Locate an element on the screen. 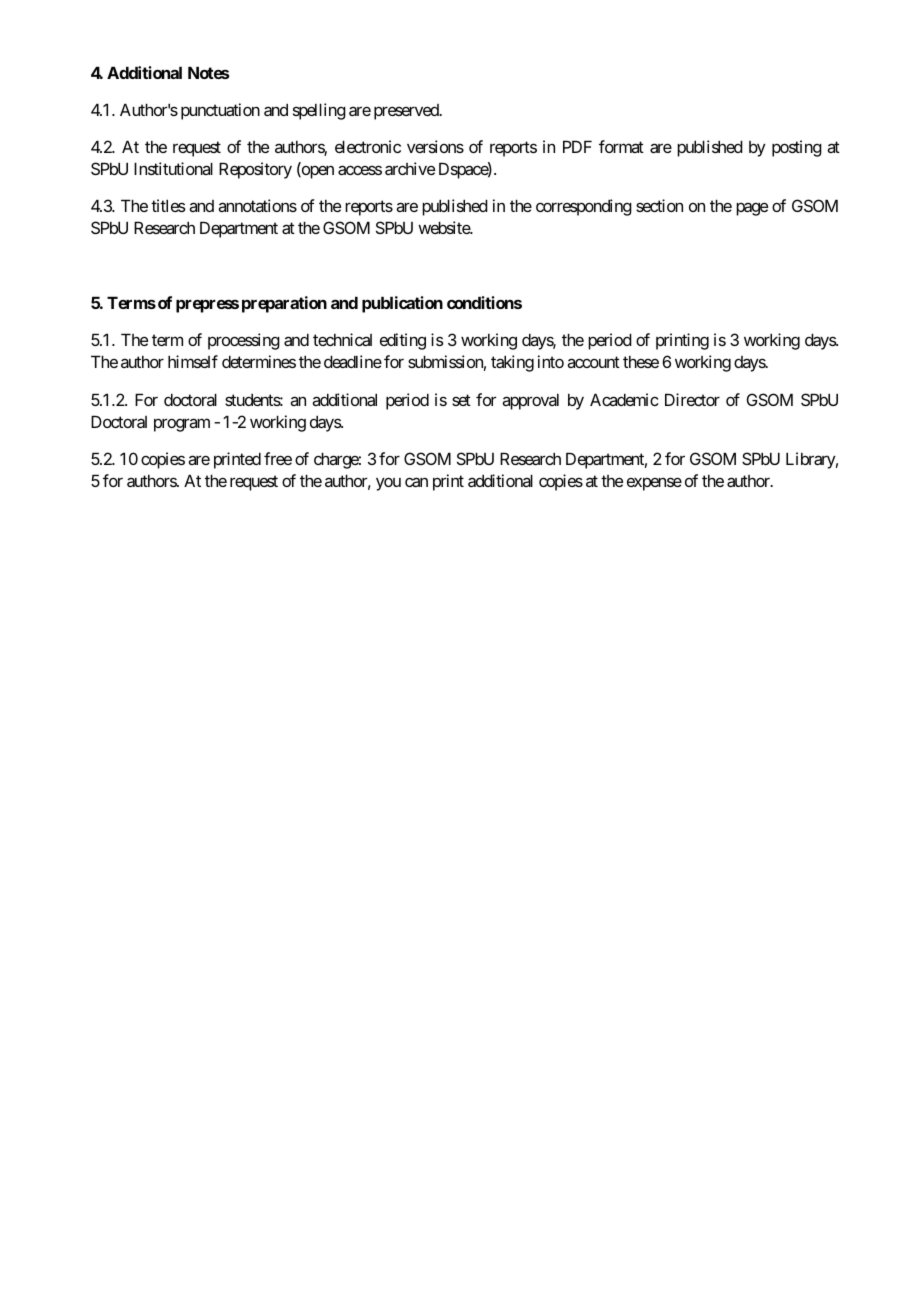 Image resolution: width=903 pixels, height=1316 pixels. free is located at coordinates (278, 458).
